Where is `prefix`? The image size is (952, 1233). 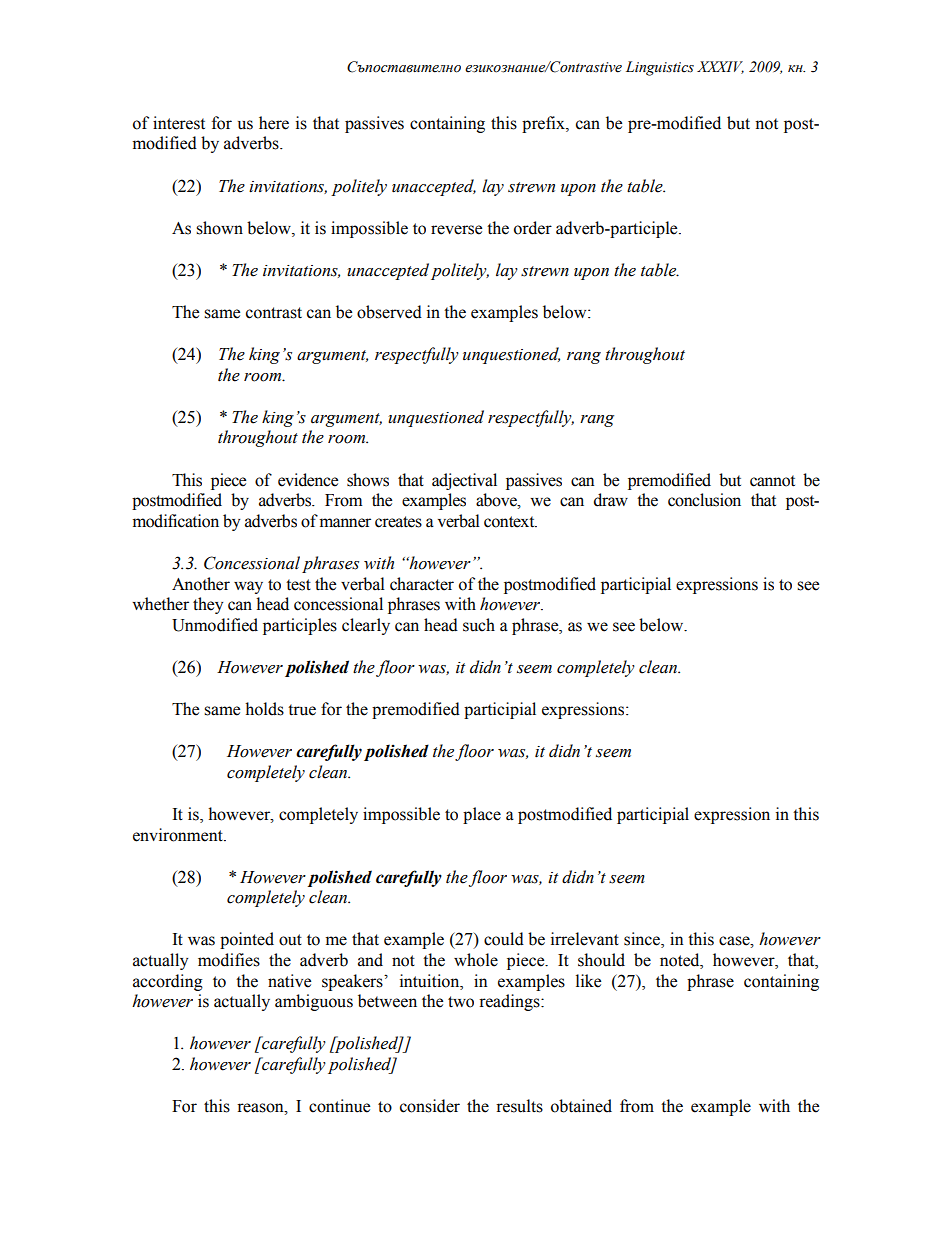
prefix is located at coordinates (544, 124).
